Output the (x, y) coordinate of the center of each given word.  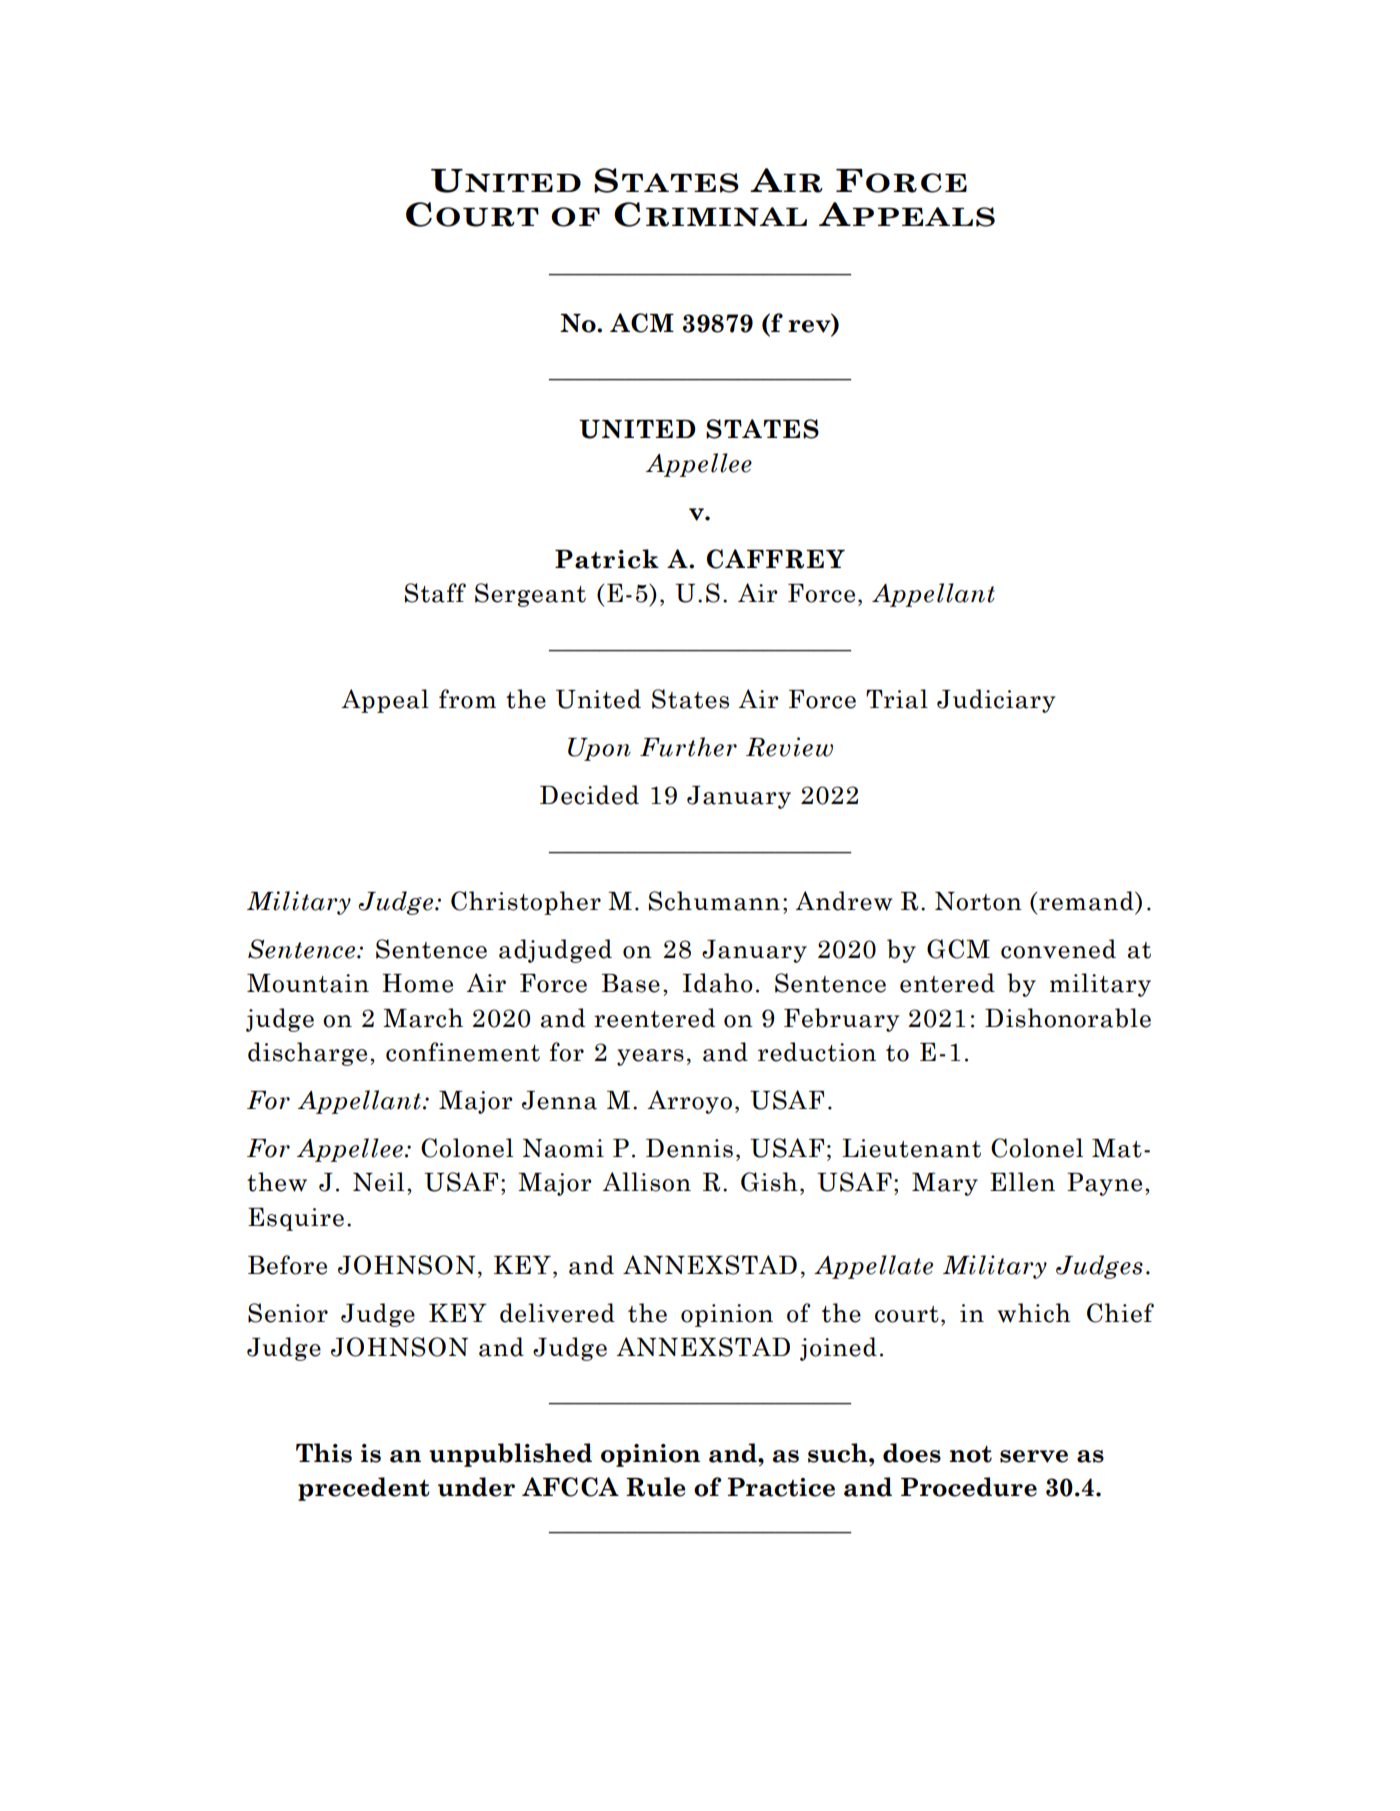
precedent (364, 1489)
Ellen (1022, 1182)
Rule (656, 1487)
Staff (435, 593)
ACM (642, 323)
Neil (378, 1182)
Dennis (689, 1148)
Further (688, 747)
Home (417, 983)
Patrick (607, 559)
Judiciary (996, 701)
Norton (978, 901)
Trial (897, 699)
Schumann (714, 901)
